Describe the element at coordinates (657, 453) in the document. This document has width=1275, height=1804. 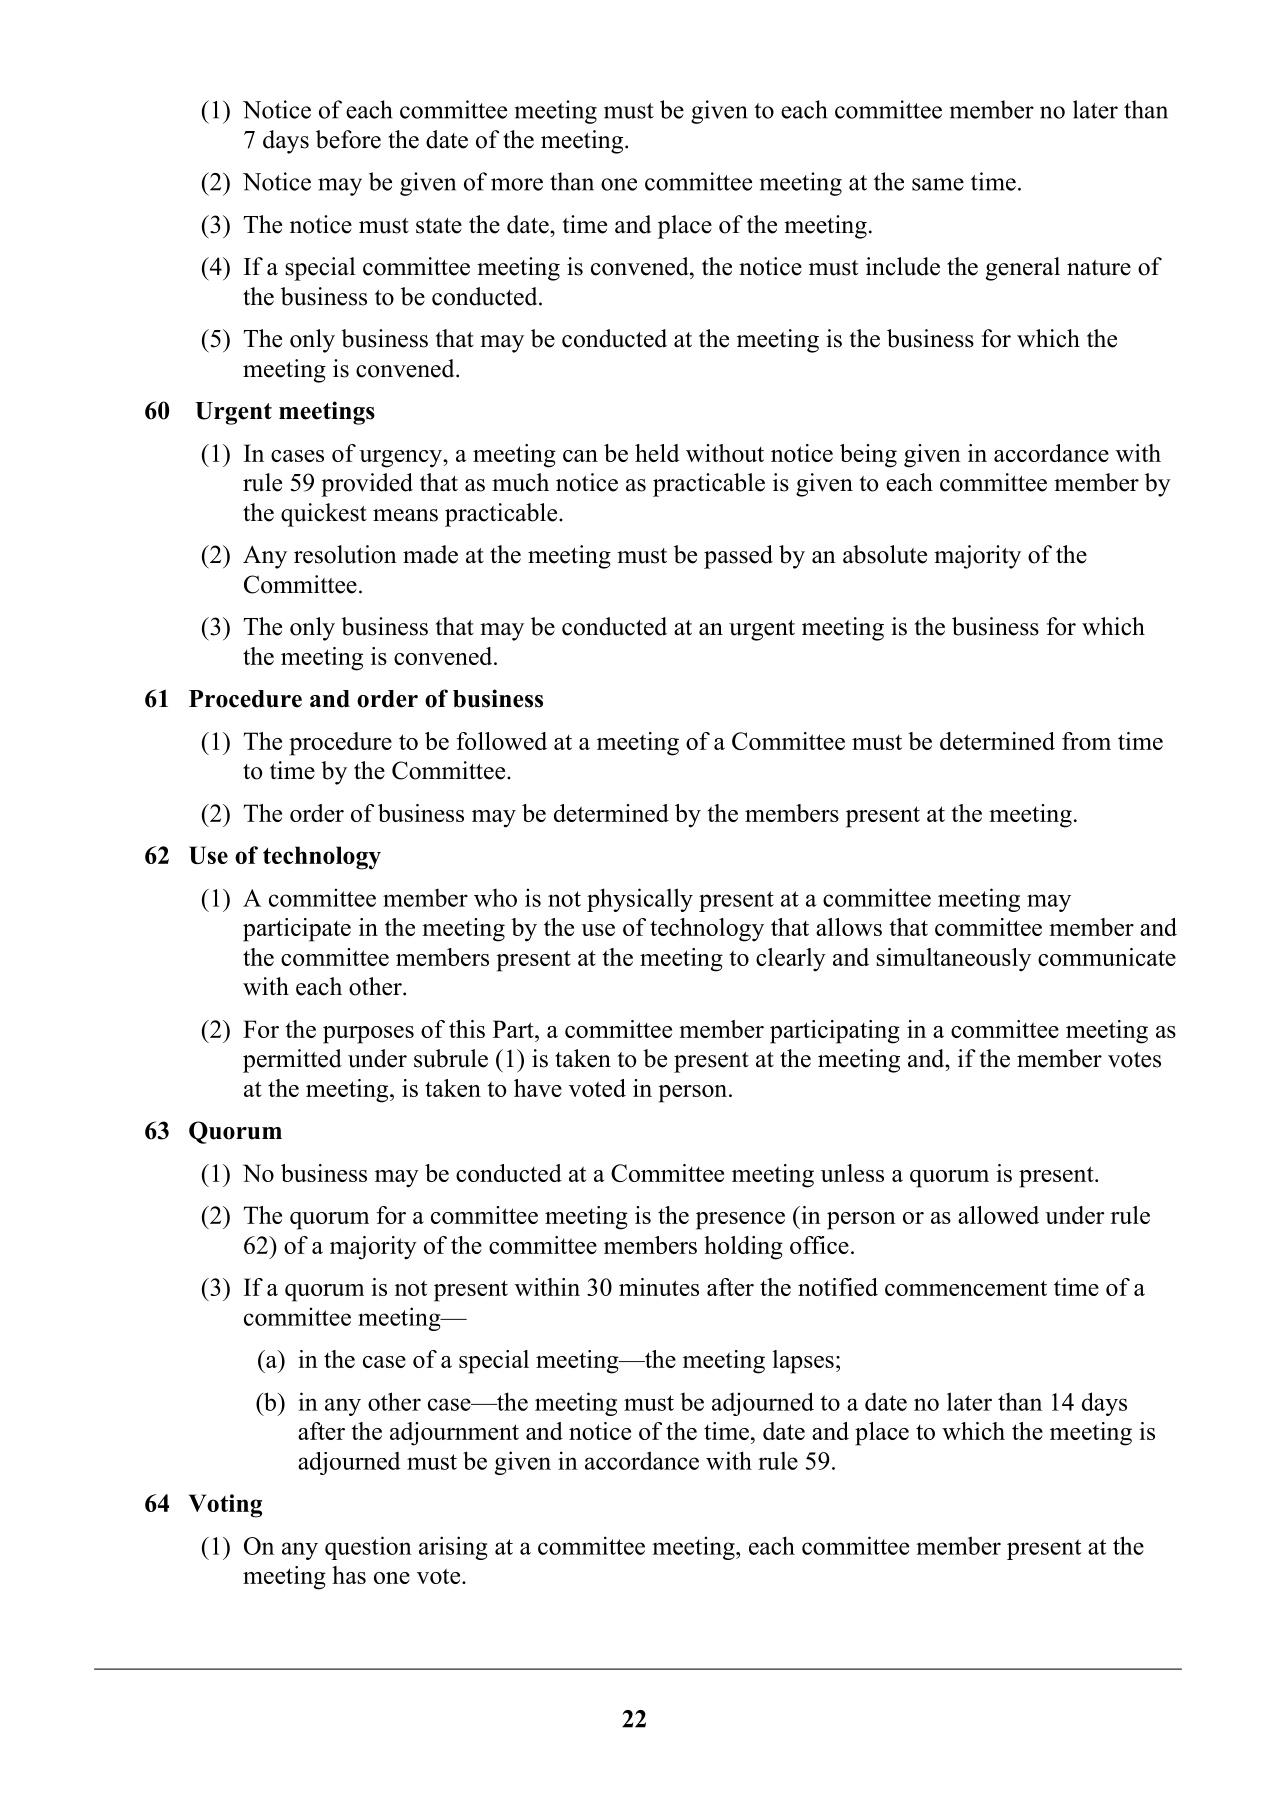
I see `held` at that location.
